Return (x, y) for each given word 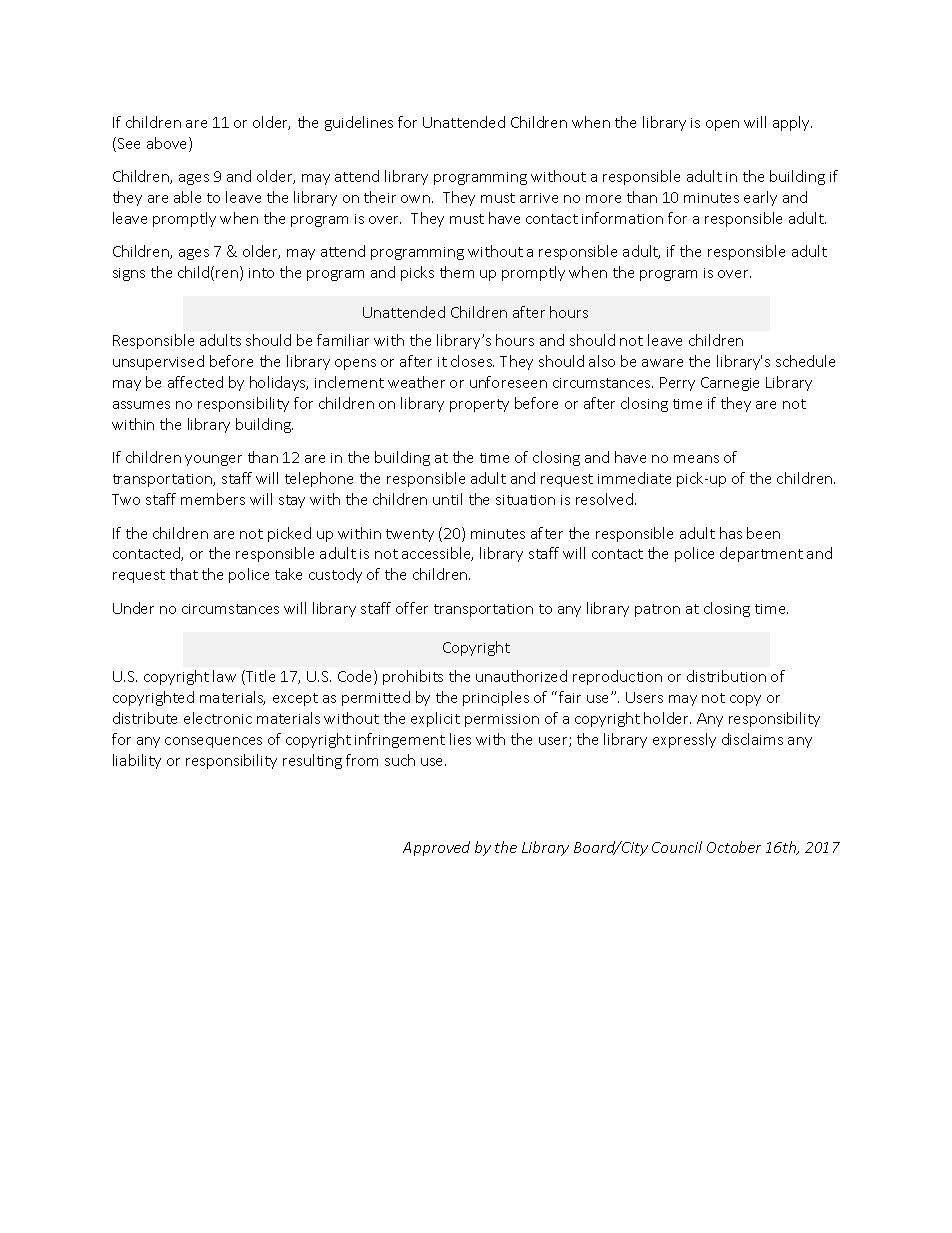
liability (137, 761)
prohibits (413, 677)
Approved (436, 848)
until (447, 499)
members (213, 499)
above (168, 144)
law (224, 676)
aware (662, 363)
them (457, 272)
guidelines (359, 123)
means (696, 459)
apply (792, 123)
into (261, 273)
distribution (726, 676)
